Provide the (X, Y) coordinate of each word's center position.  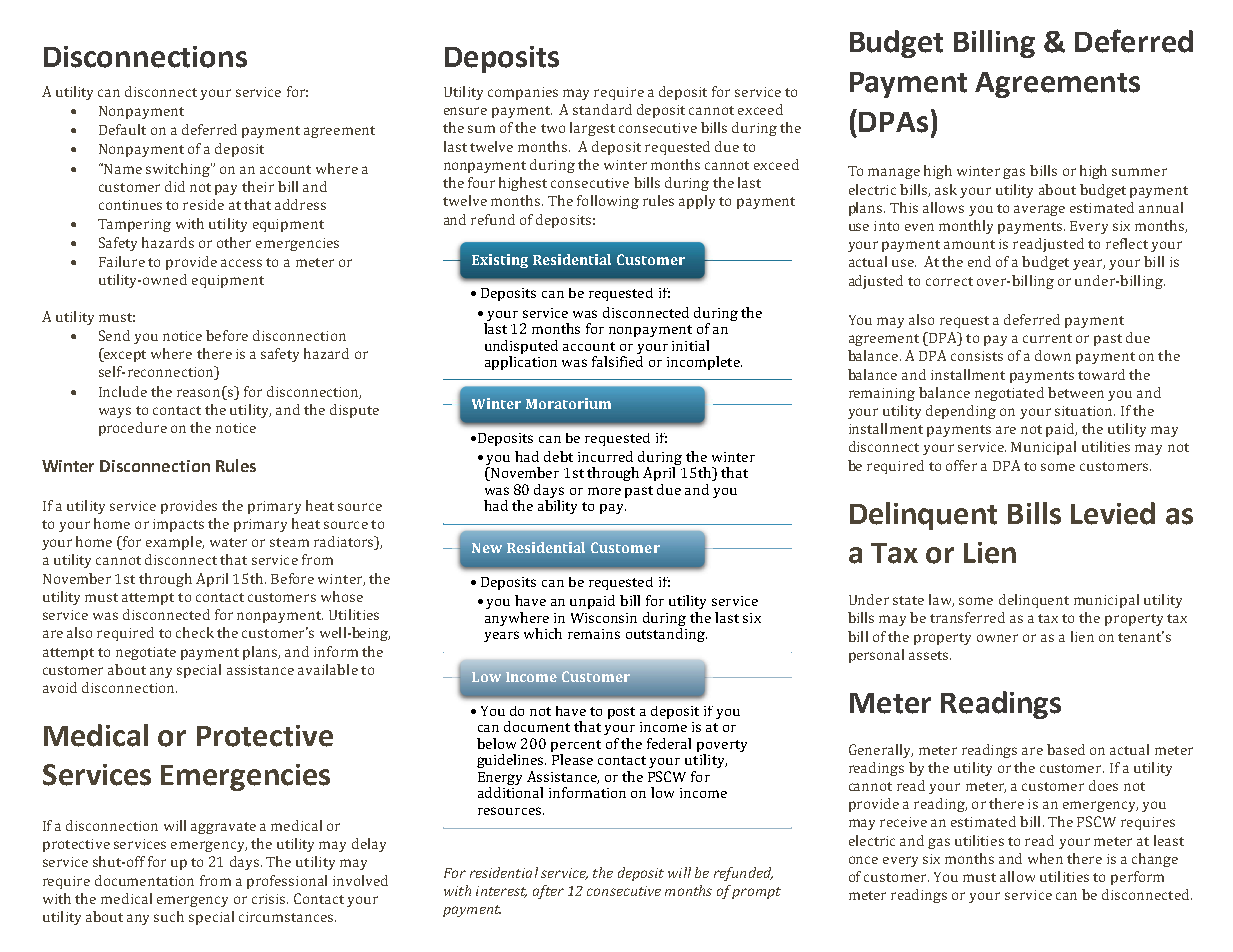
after (548, 892)
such (169, 916)
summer (1139, 172)
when (1045, 858)
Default (122, 129)
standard (602, 109)
